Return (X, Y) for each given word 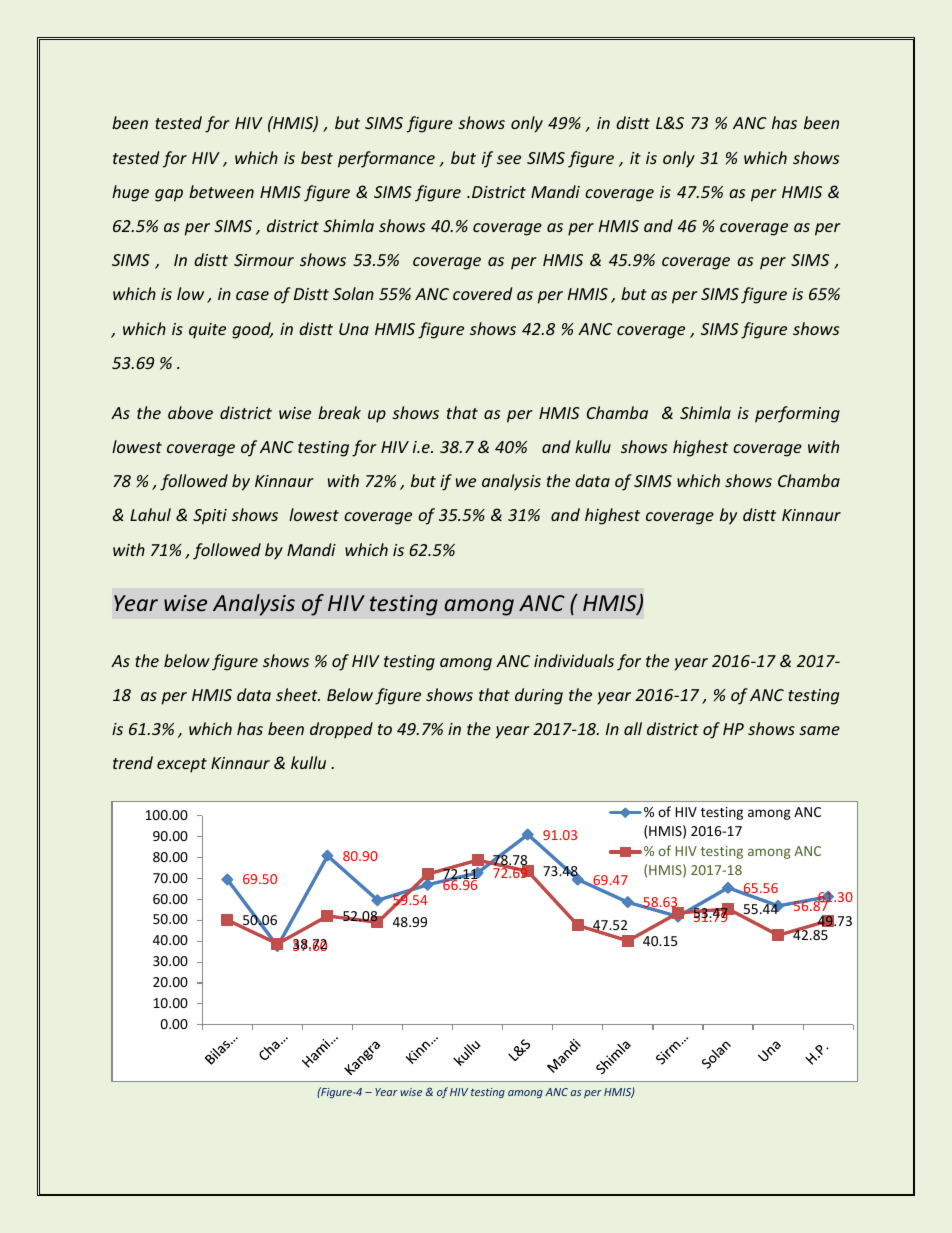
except (182, 765)
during (539, 696)
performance (386, 159)
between (221, 191)
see (509, 159)
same (819, 730)
